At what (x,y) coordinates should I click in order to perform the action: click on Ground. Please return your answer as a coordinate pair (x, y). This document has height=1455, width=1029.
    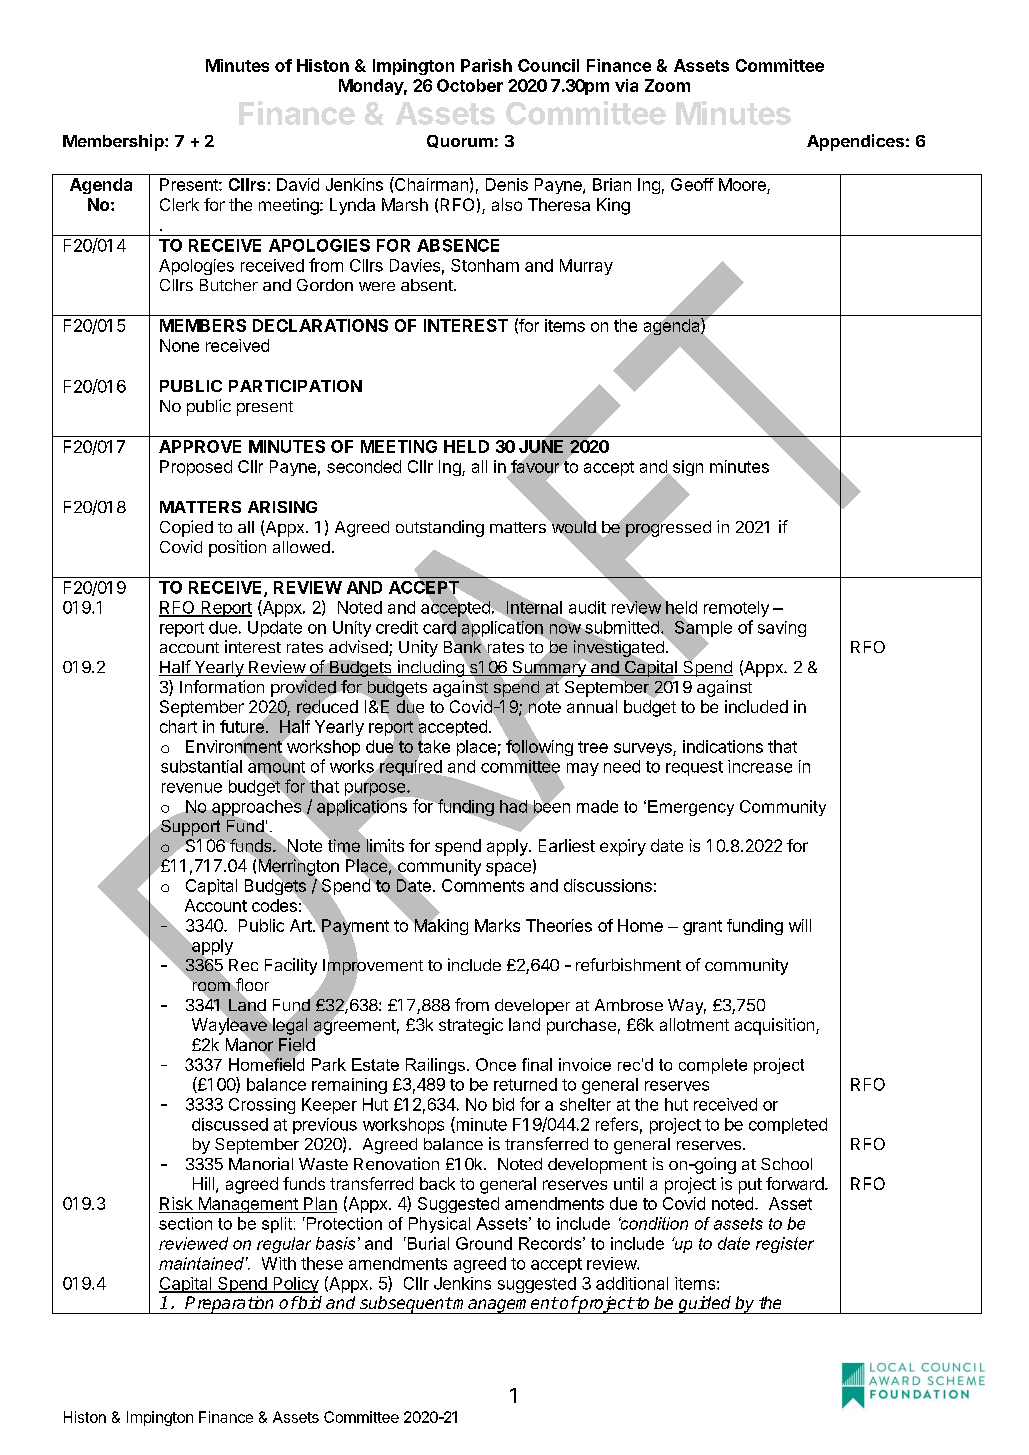
    Looking at the image, I should click on (484, 1243).
